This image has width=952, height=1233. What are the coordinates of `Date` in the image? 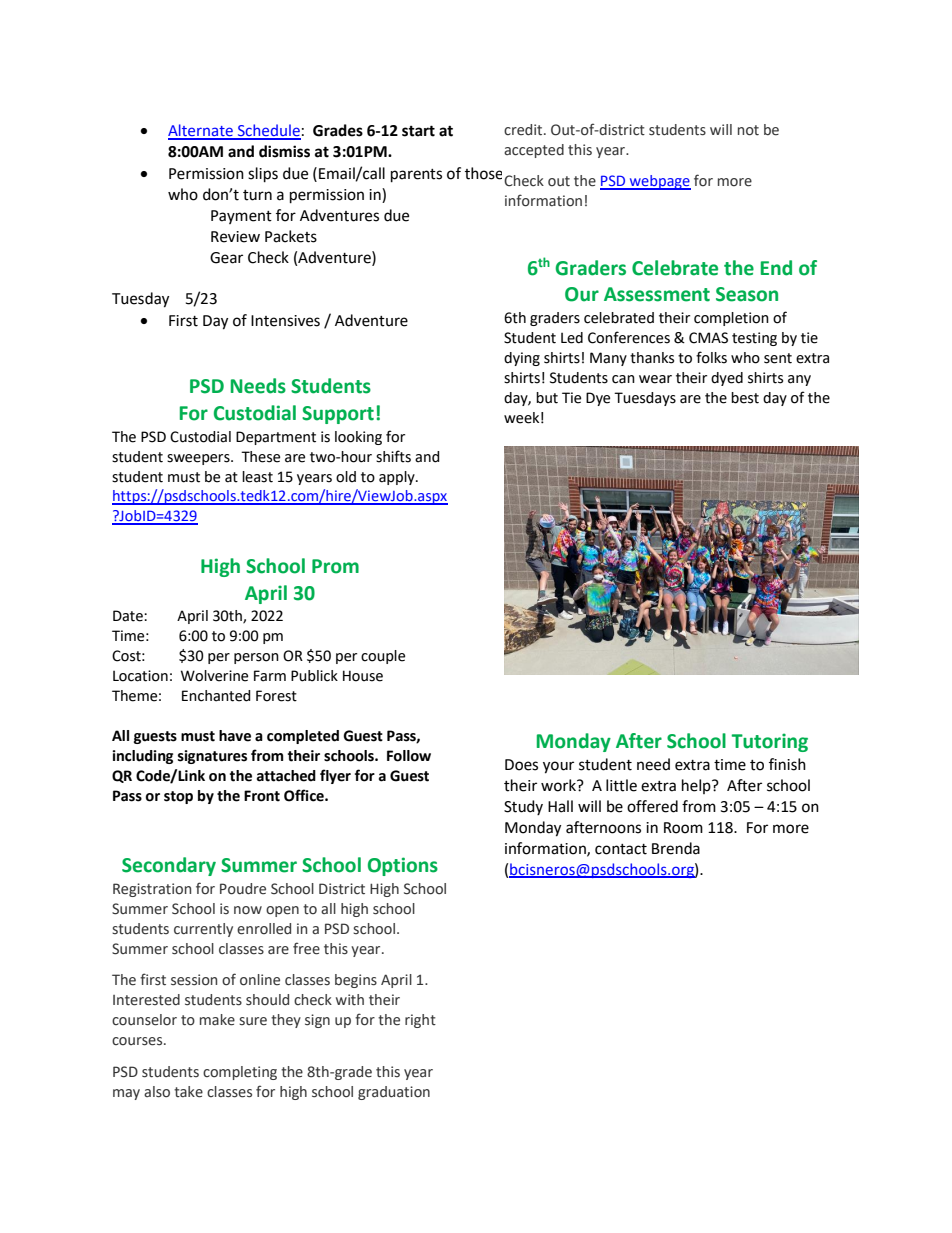 It's located at (129, 616).
